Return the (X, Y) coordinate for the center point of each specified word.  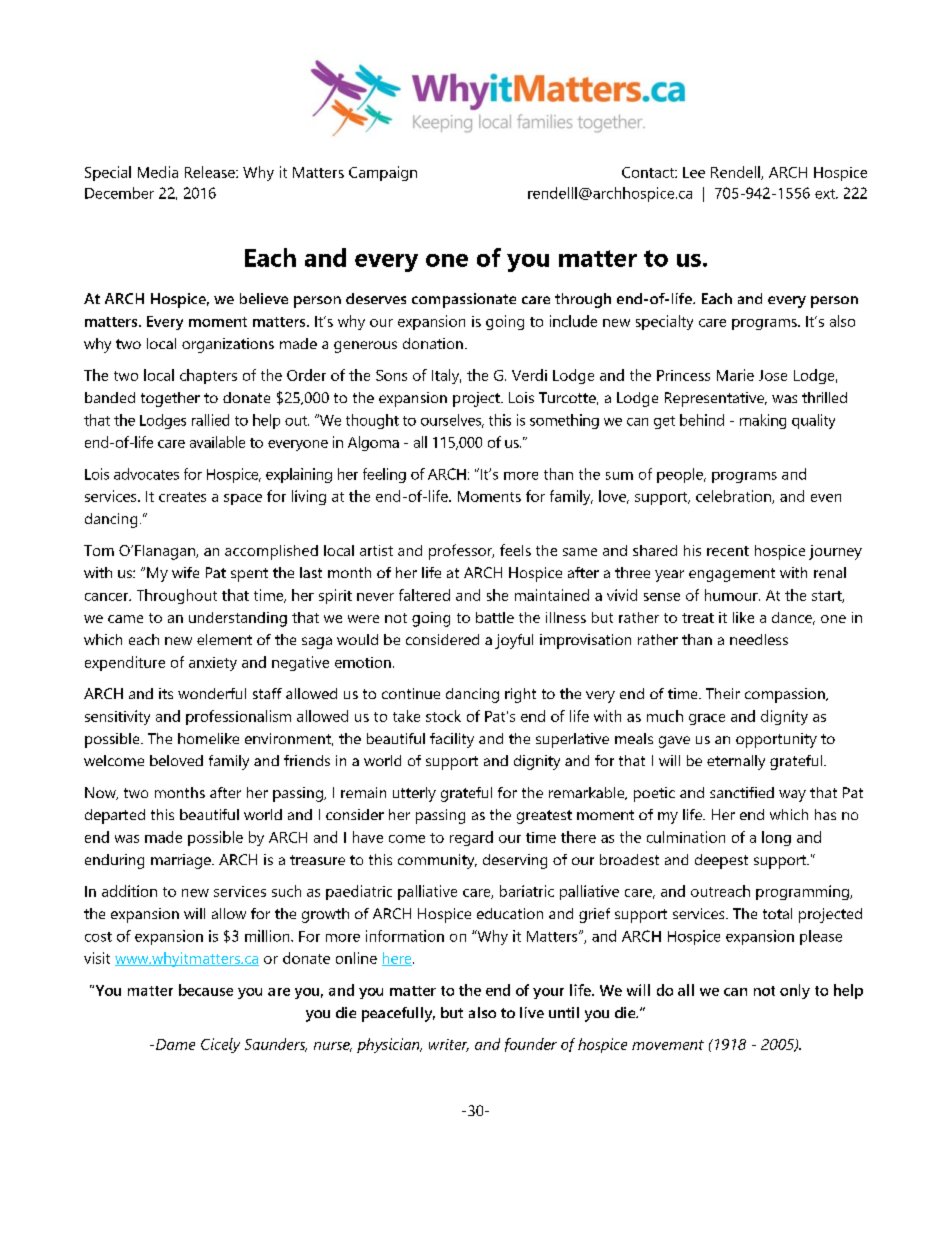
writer (449, 1045)
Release (211, 172)
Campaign (383, 173)
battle (495, 617)
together (170, 399)
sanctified (742, 792)
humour (732, 595)
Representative (716, 399)
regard (471, 838)
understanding (238, 619)
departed (115, 816)
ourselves (452, 421)
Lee (694, 172)
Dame (175, 1044)
